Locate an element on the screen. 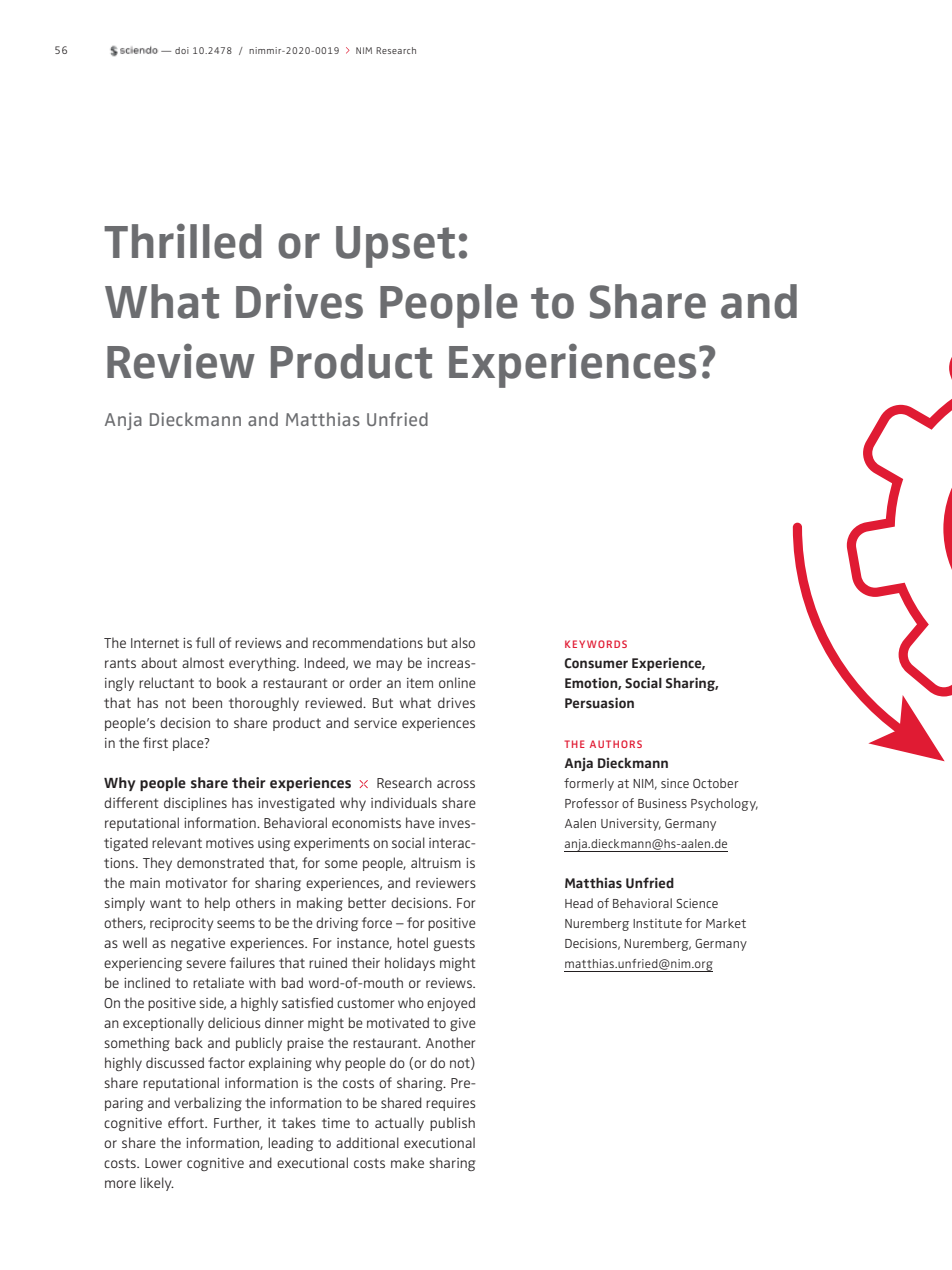 The image size is (952, 1270). Consumer is located at coordinates (596, 663).
